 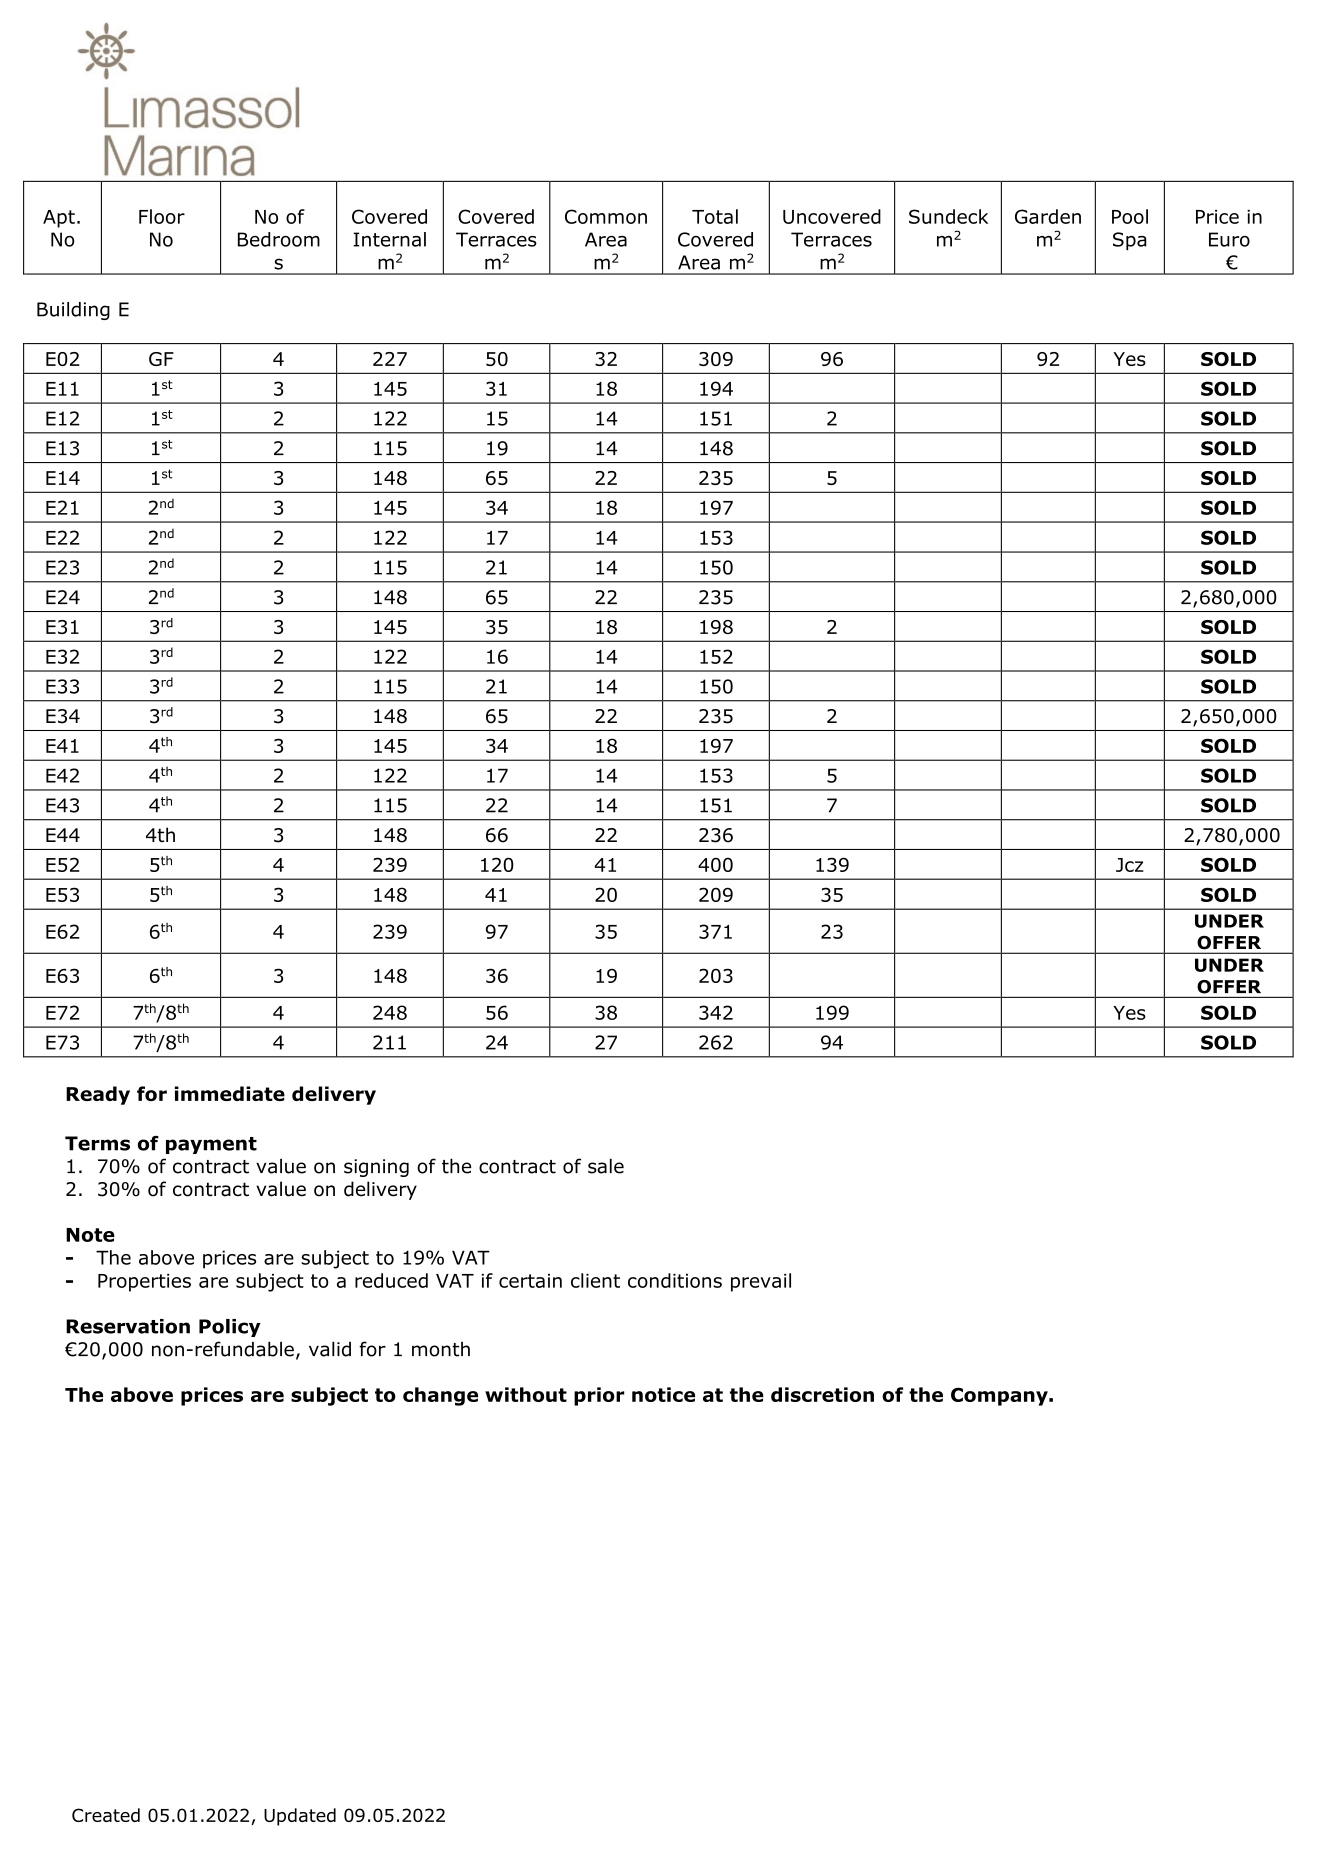 I want to click on Updated, so click(x=300, y=1817).
